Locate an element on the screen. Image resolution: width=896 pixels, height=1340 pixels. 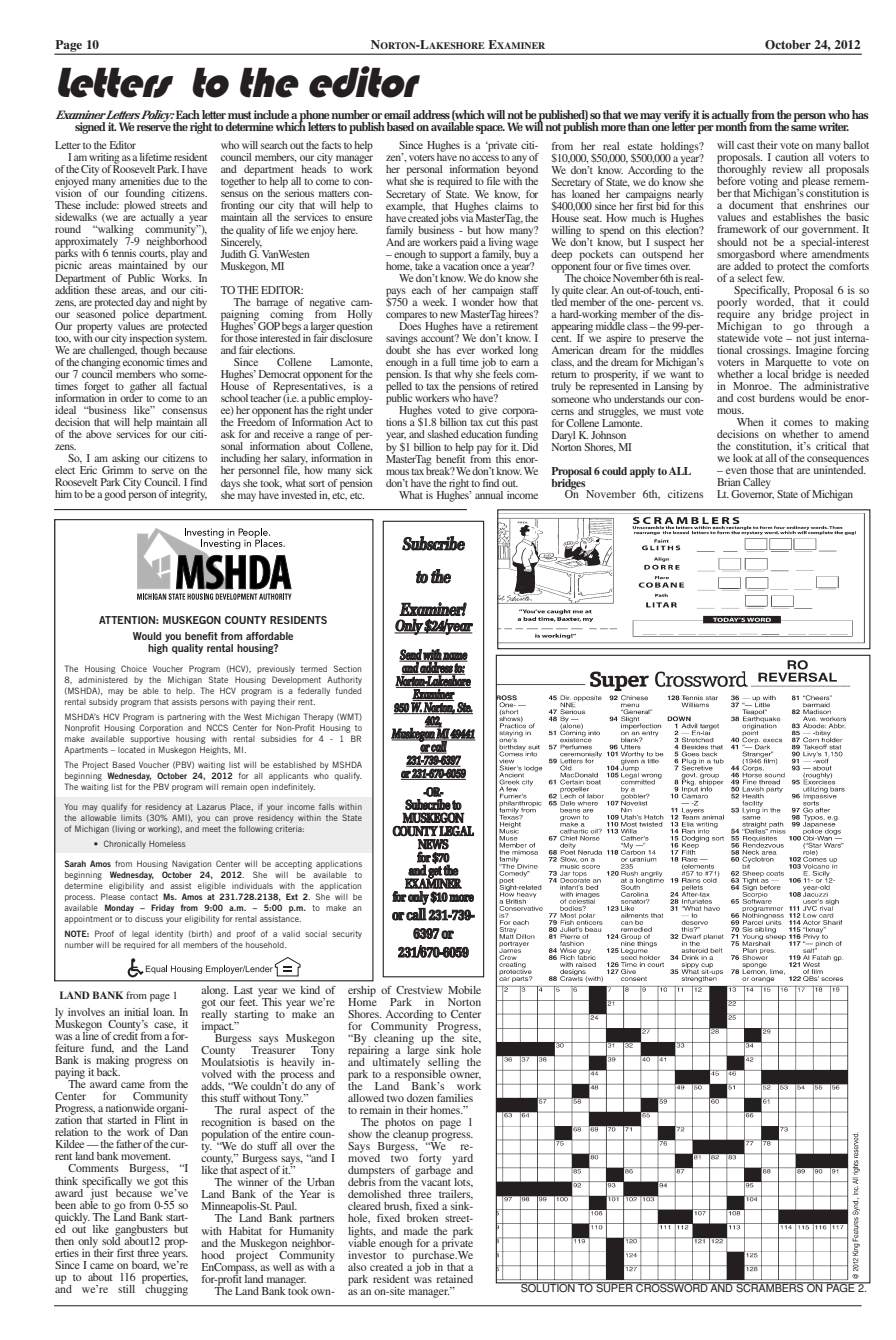
cast is located at coordinates (746, 145).
